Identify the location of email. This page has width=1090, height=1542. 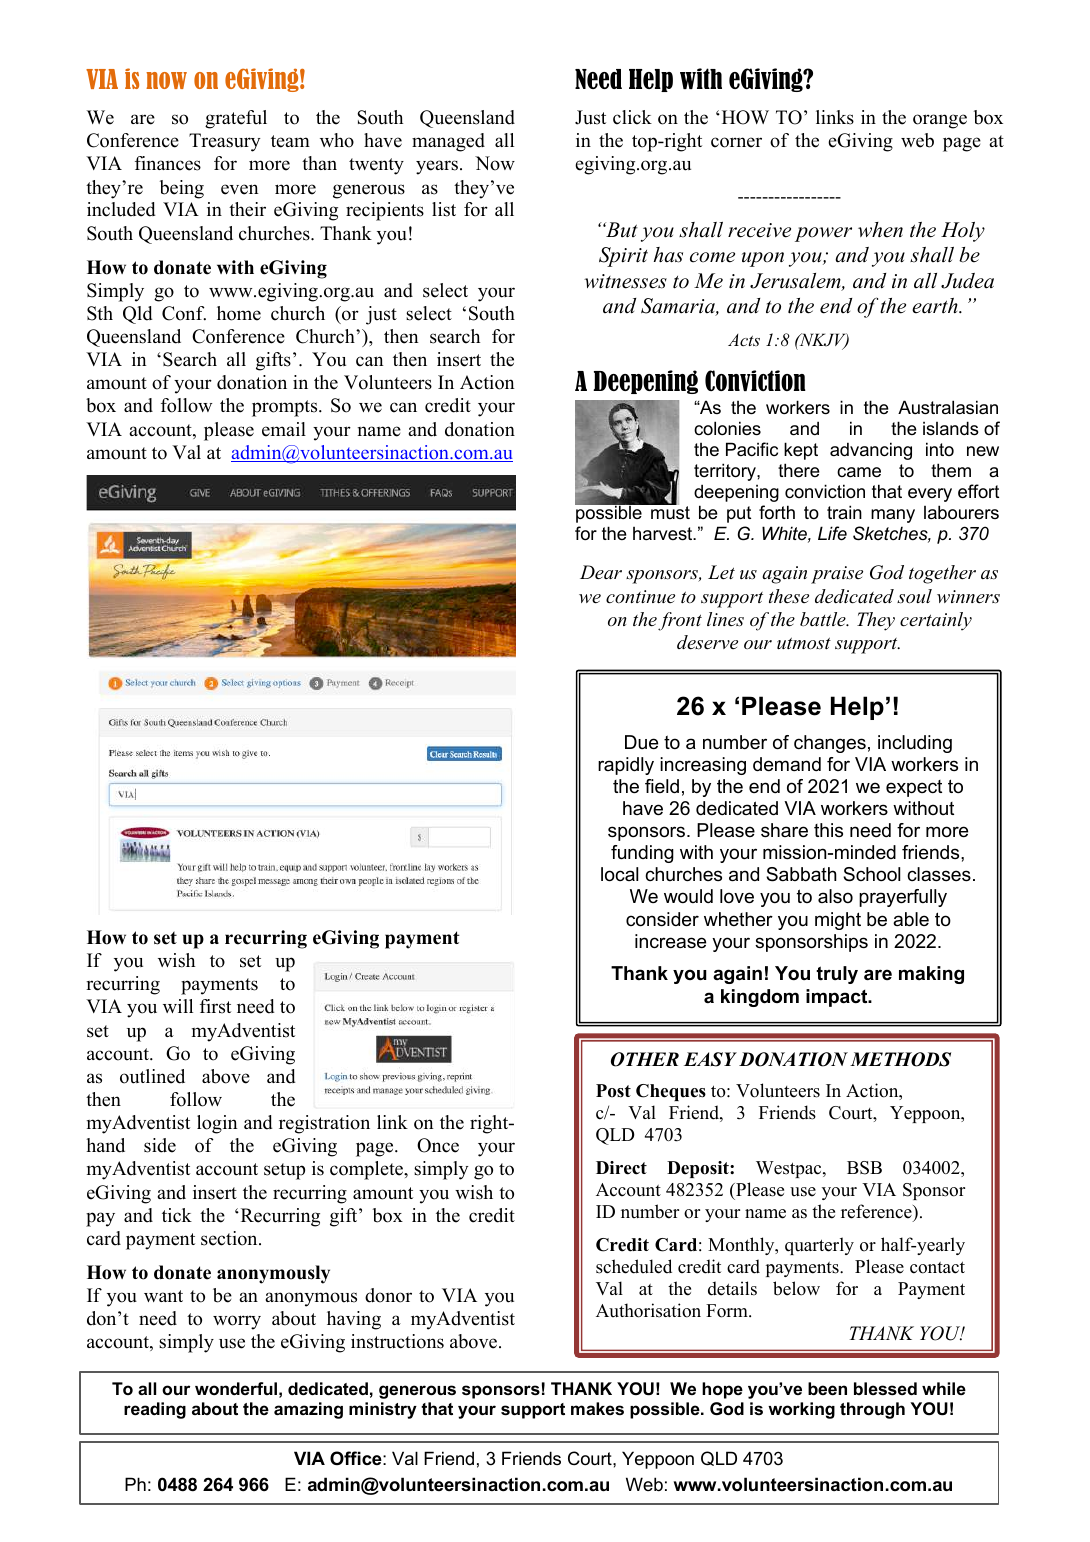
(284, 429).
